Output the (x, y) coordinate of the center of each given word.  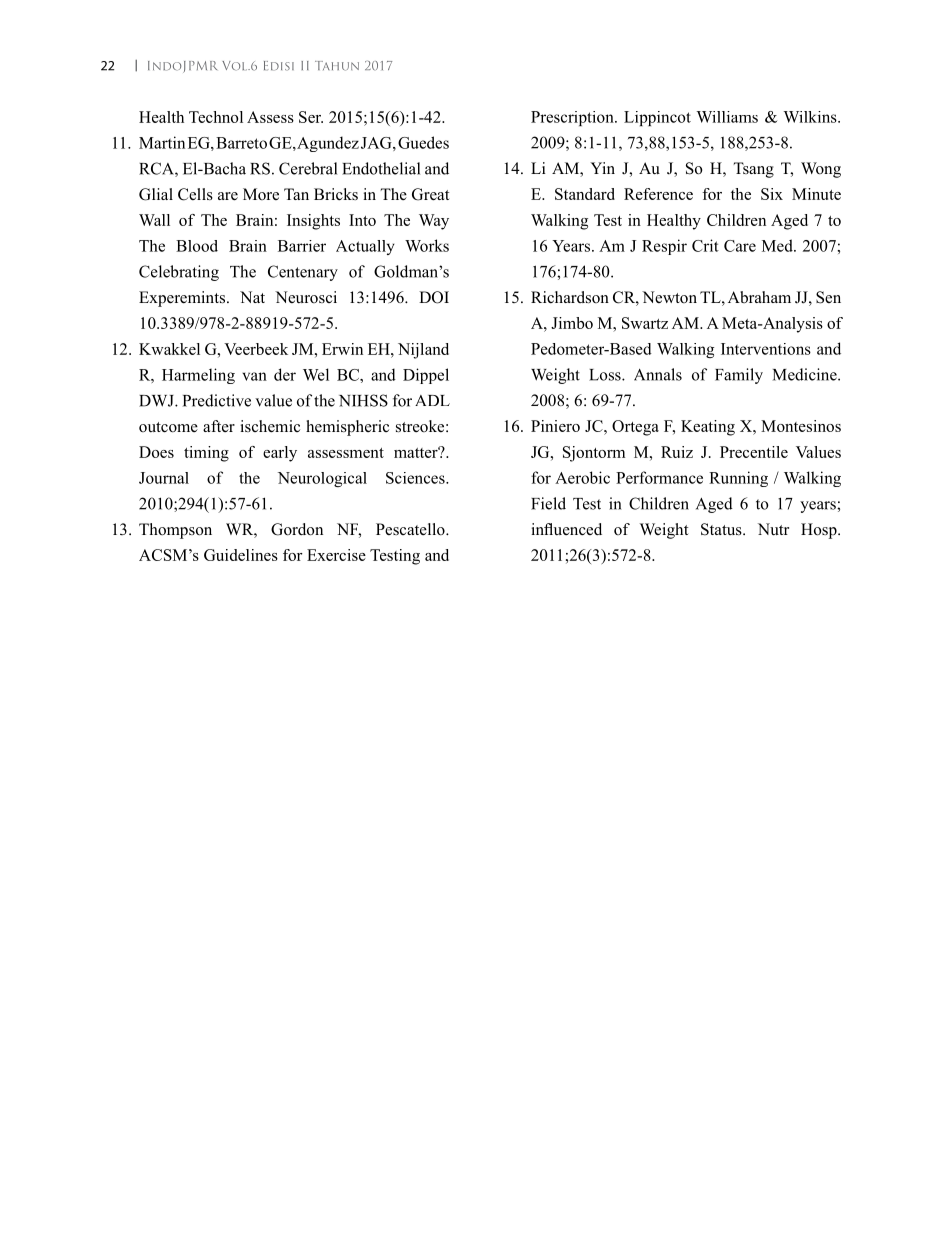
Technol (216, 117)
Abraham (759, 297)
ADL (432, 400)
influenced (566, 529)
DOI (434, 297)
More (261, 194)
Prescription (573, 118)
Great (430, 194)
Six (772, 194)
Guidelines (241, 555)
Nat (252, 297)
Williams (727, 117)
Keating (708, 428)
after (219, 426)
